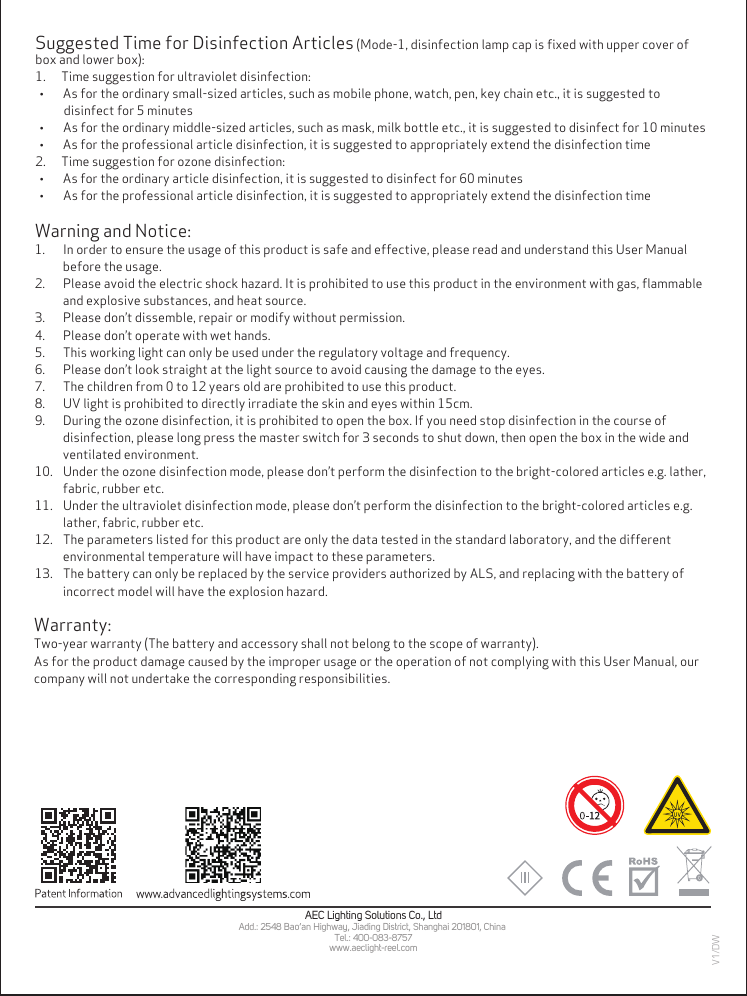  Describe the element at coordinates (98, 59) in the image. I see `lower` at that location.
